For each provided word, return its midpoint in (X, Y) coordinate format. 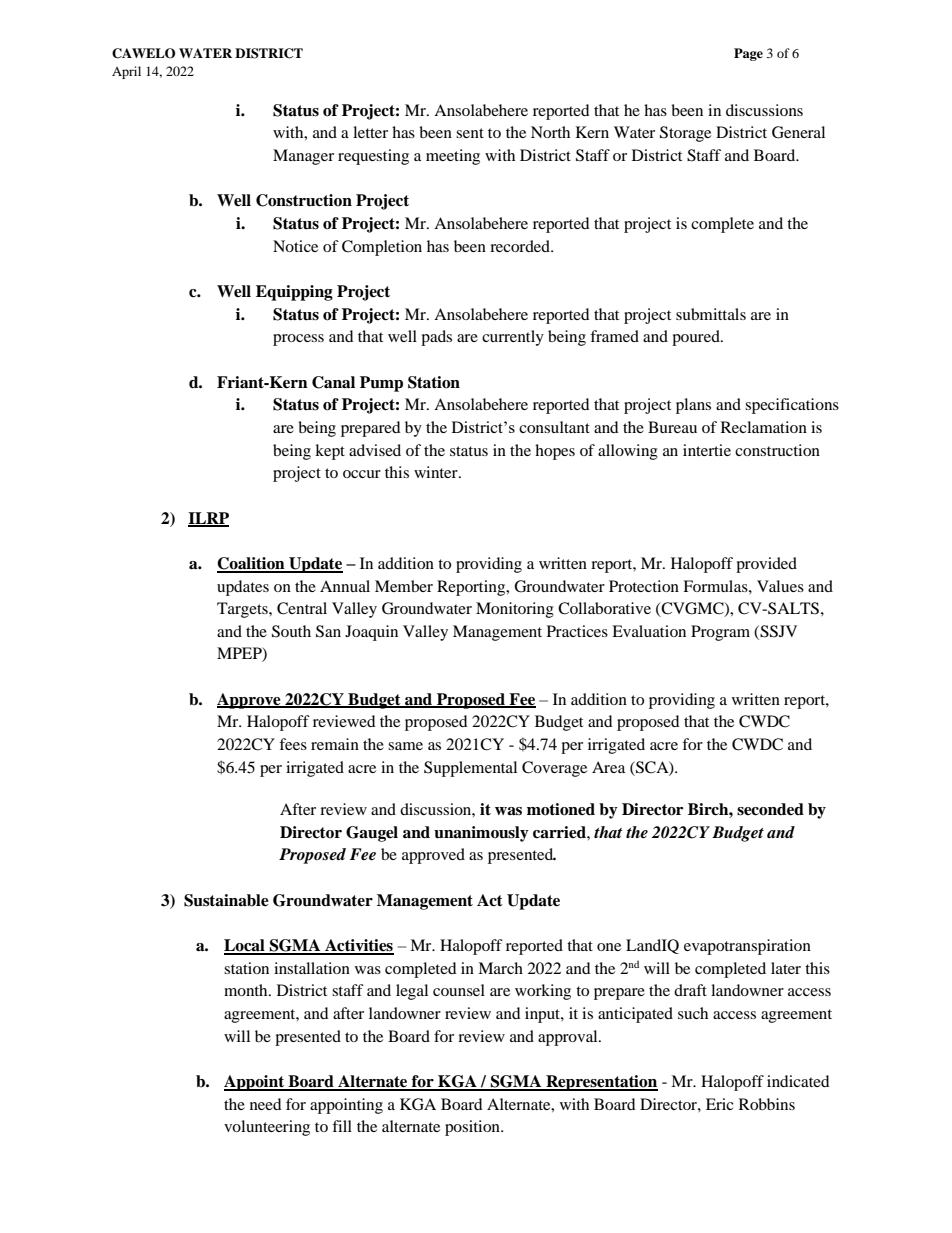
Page (748, 54)
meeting (453, 157)
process (298, 340)
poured (697, 338)
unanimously (481, 834)
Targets (243, 610)
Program (720, 633)
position (473, 1128)
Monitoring (515, 610)
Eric (720, 1104)
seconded (770, 809)
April (126, 72)
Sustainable (226, 900)
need (266, 1104)
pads (436, 338)
